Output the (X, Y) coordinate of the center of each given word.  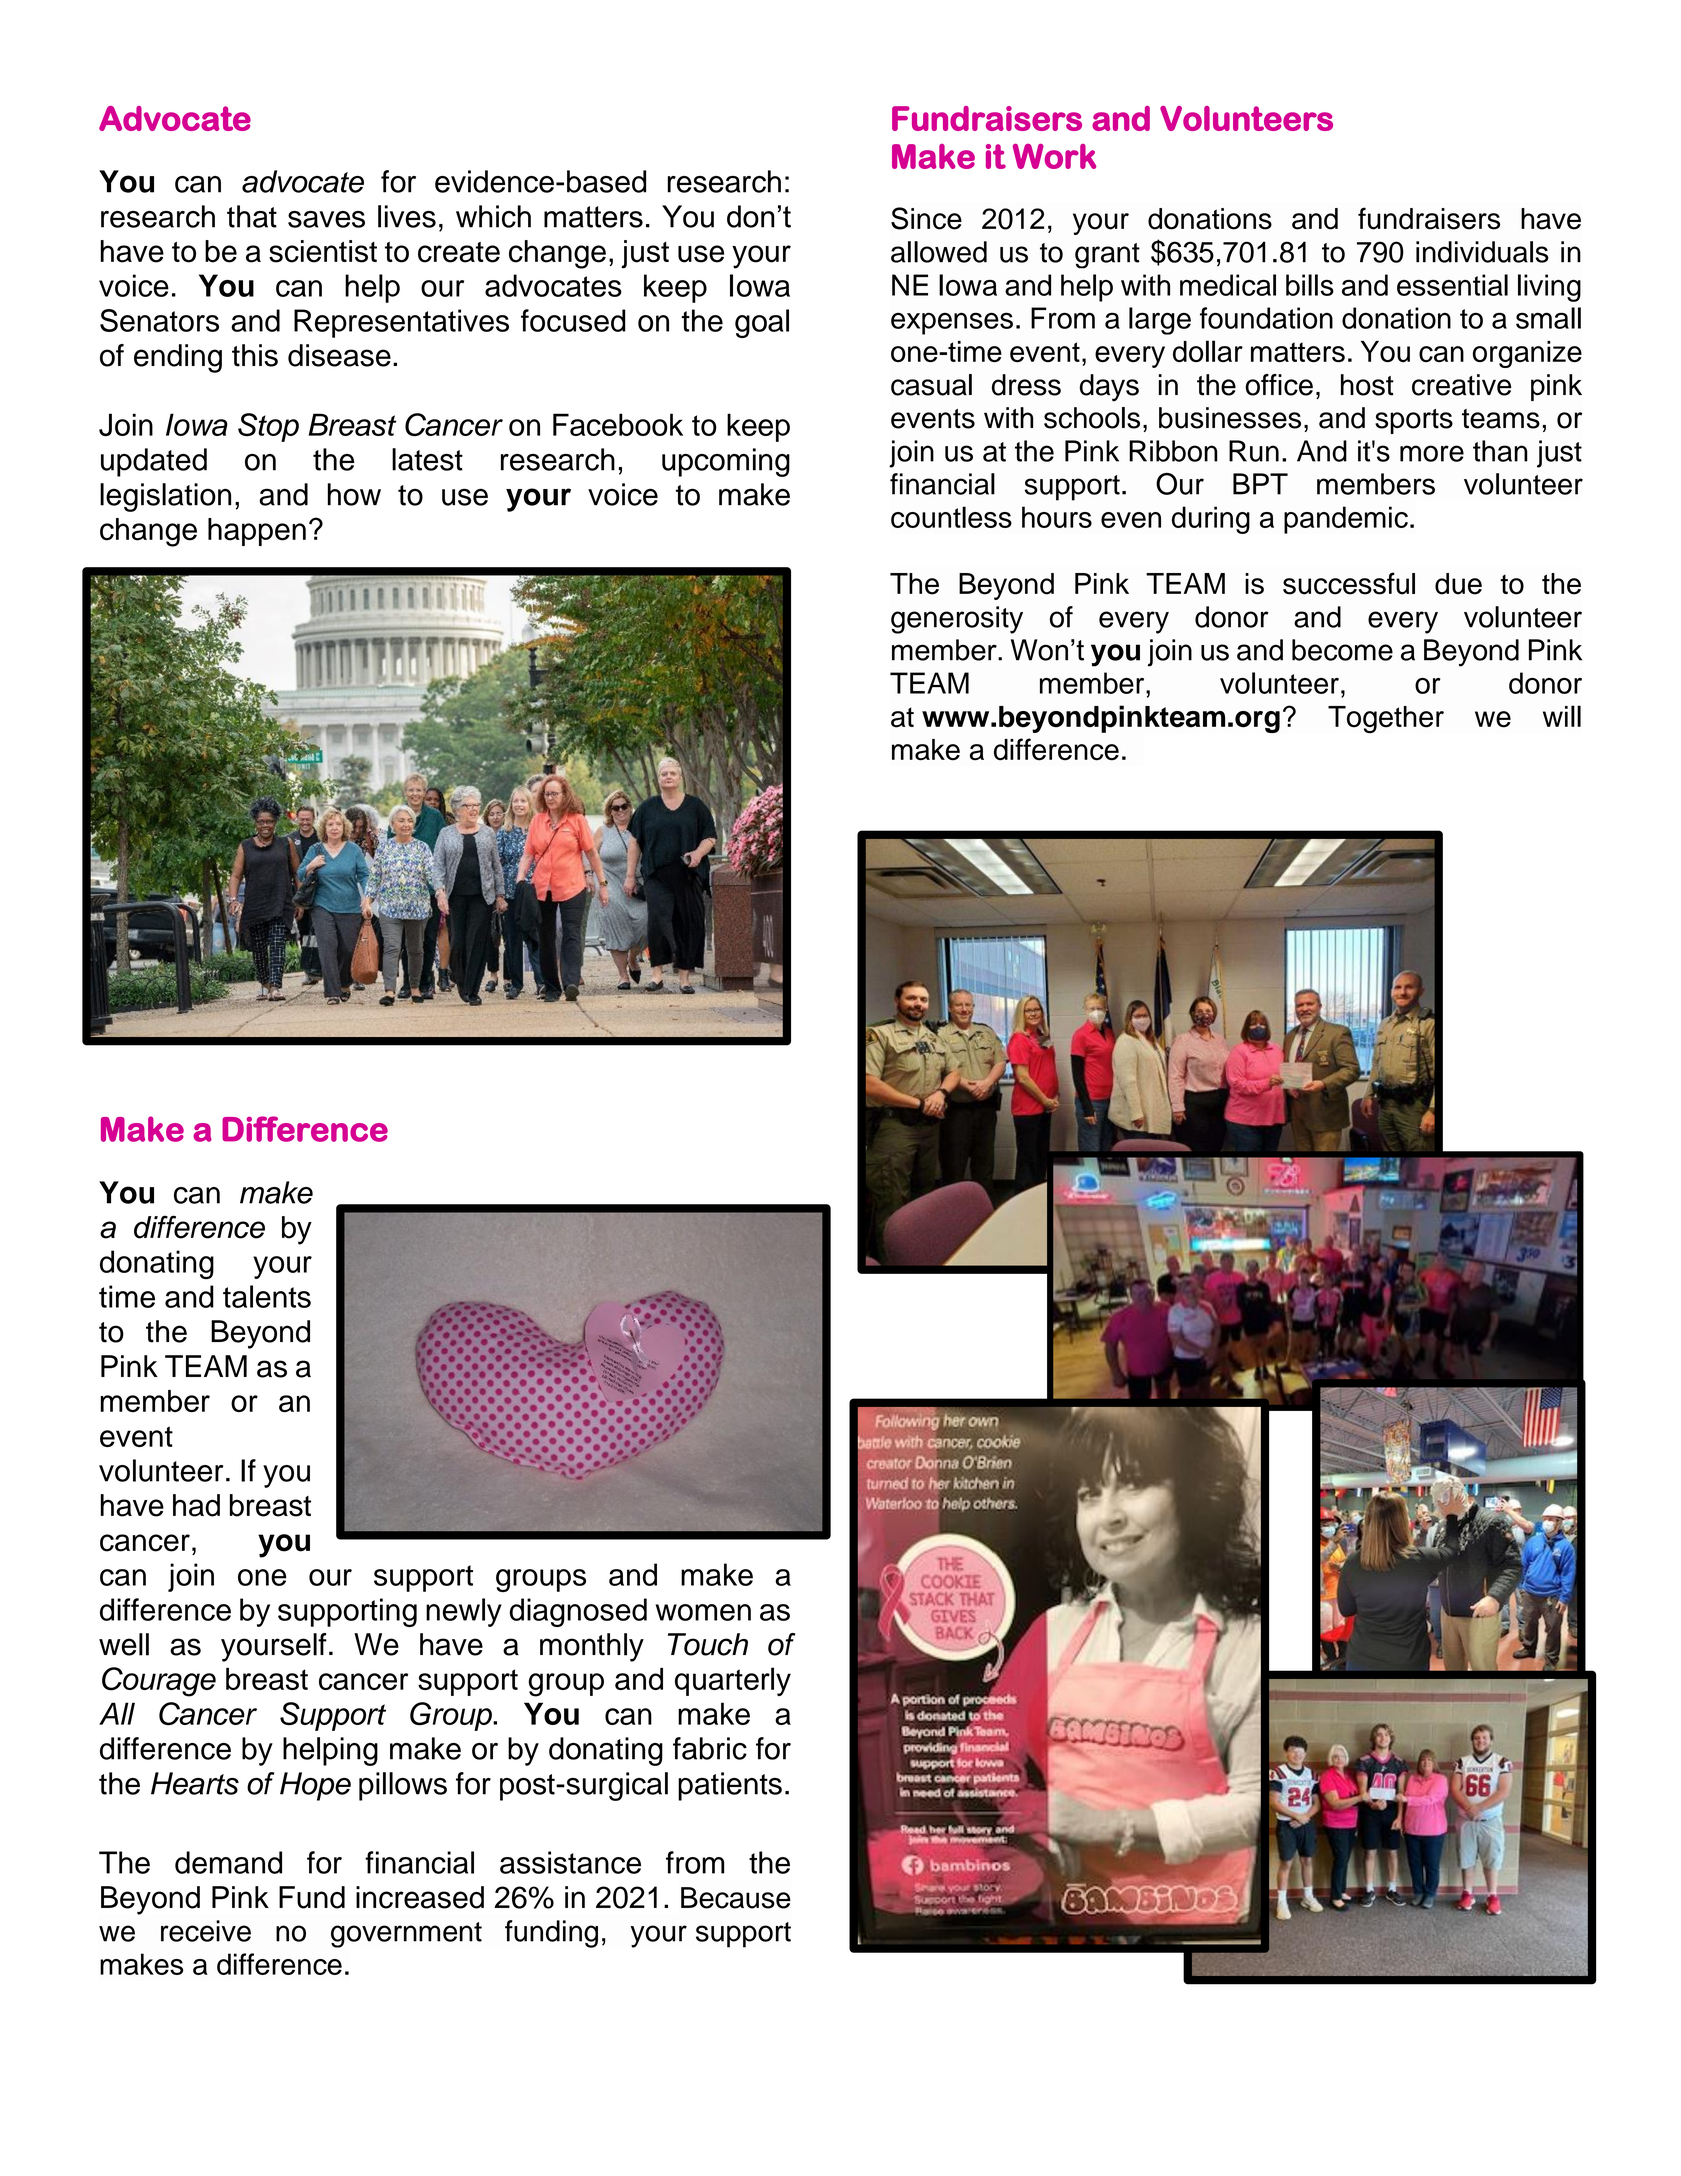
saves (326, 219)
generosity (957, 620)
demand (228, 1862)
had (196, 1505)
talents (267, 1296)
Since (926, 218)
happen (257, 532)
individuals (1482, 252)
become (1342, 650)
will (1562, 716)
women (703, 1612)
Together (1386, 719)
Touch (708, 1644)
